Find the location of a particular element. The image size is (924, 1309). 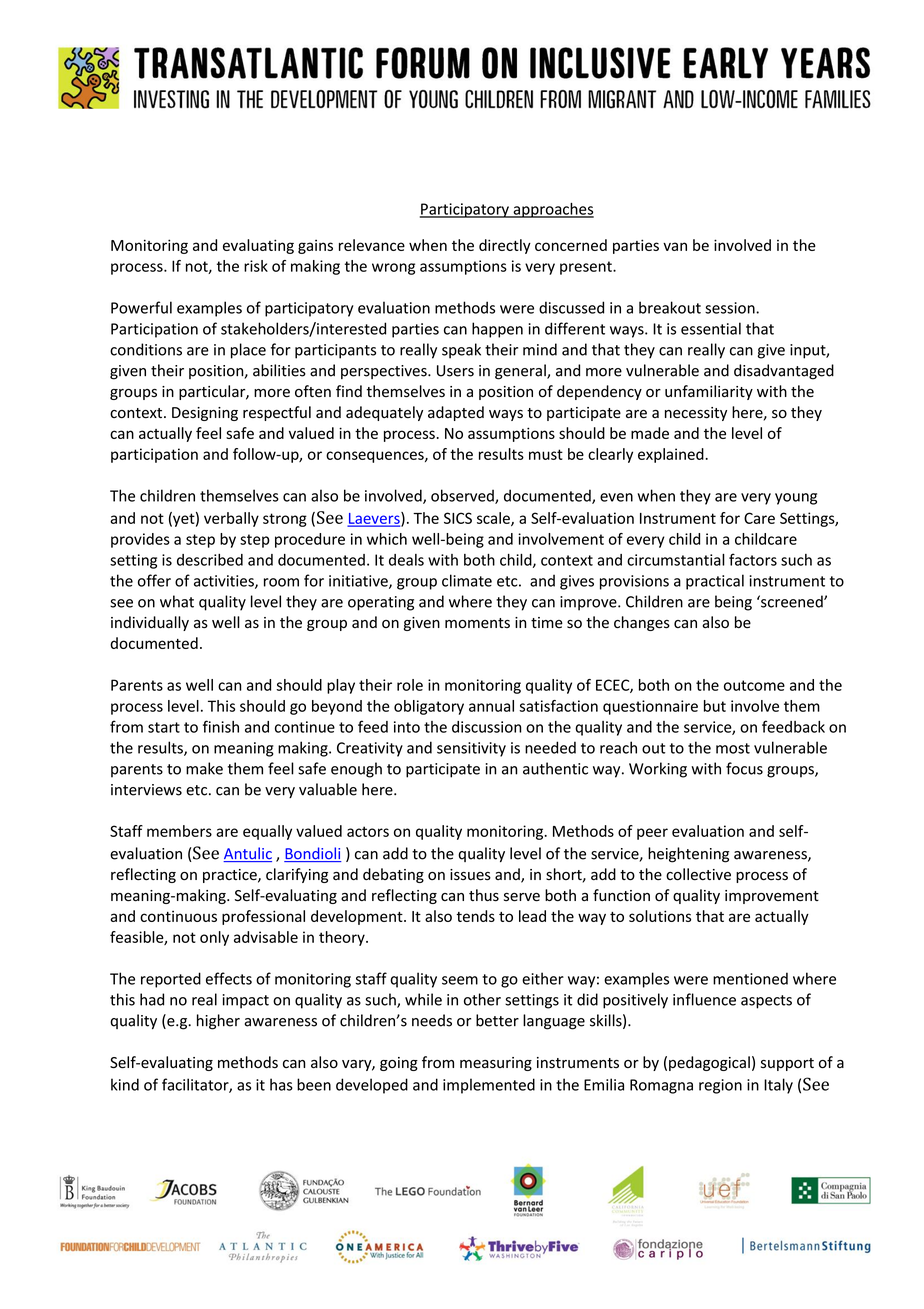

risk is located at coordinates (256, 266).
